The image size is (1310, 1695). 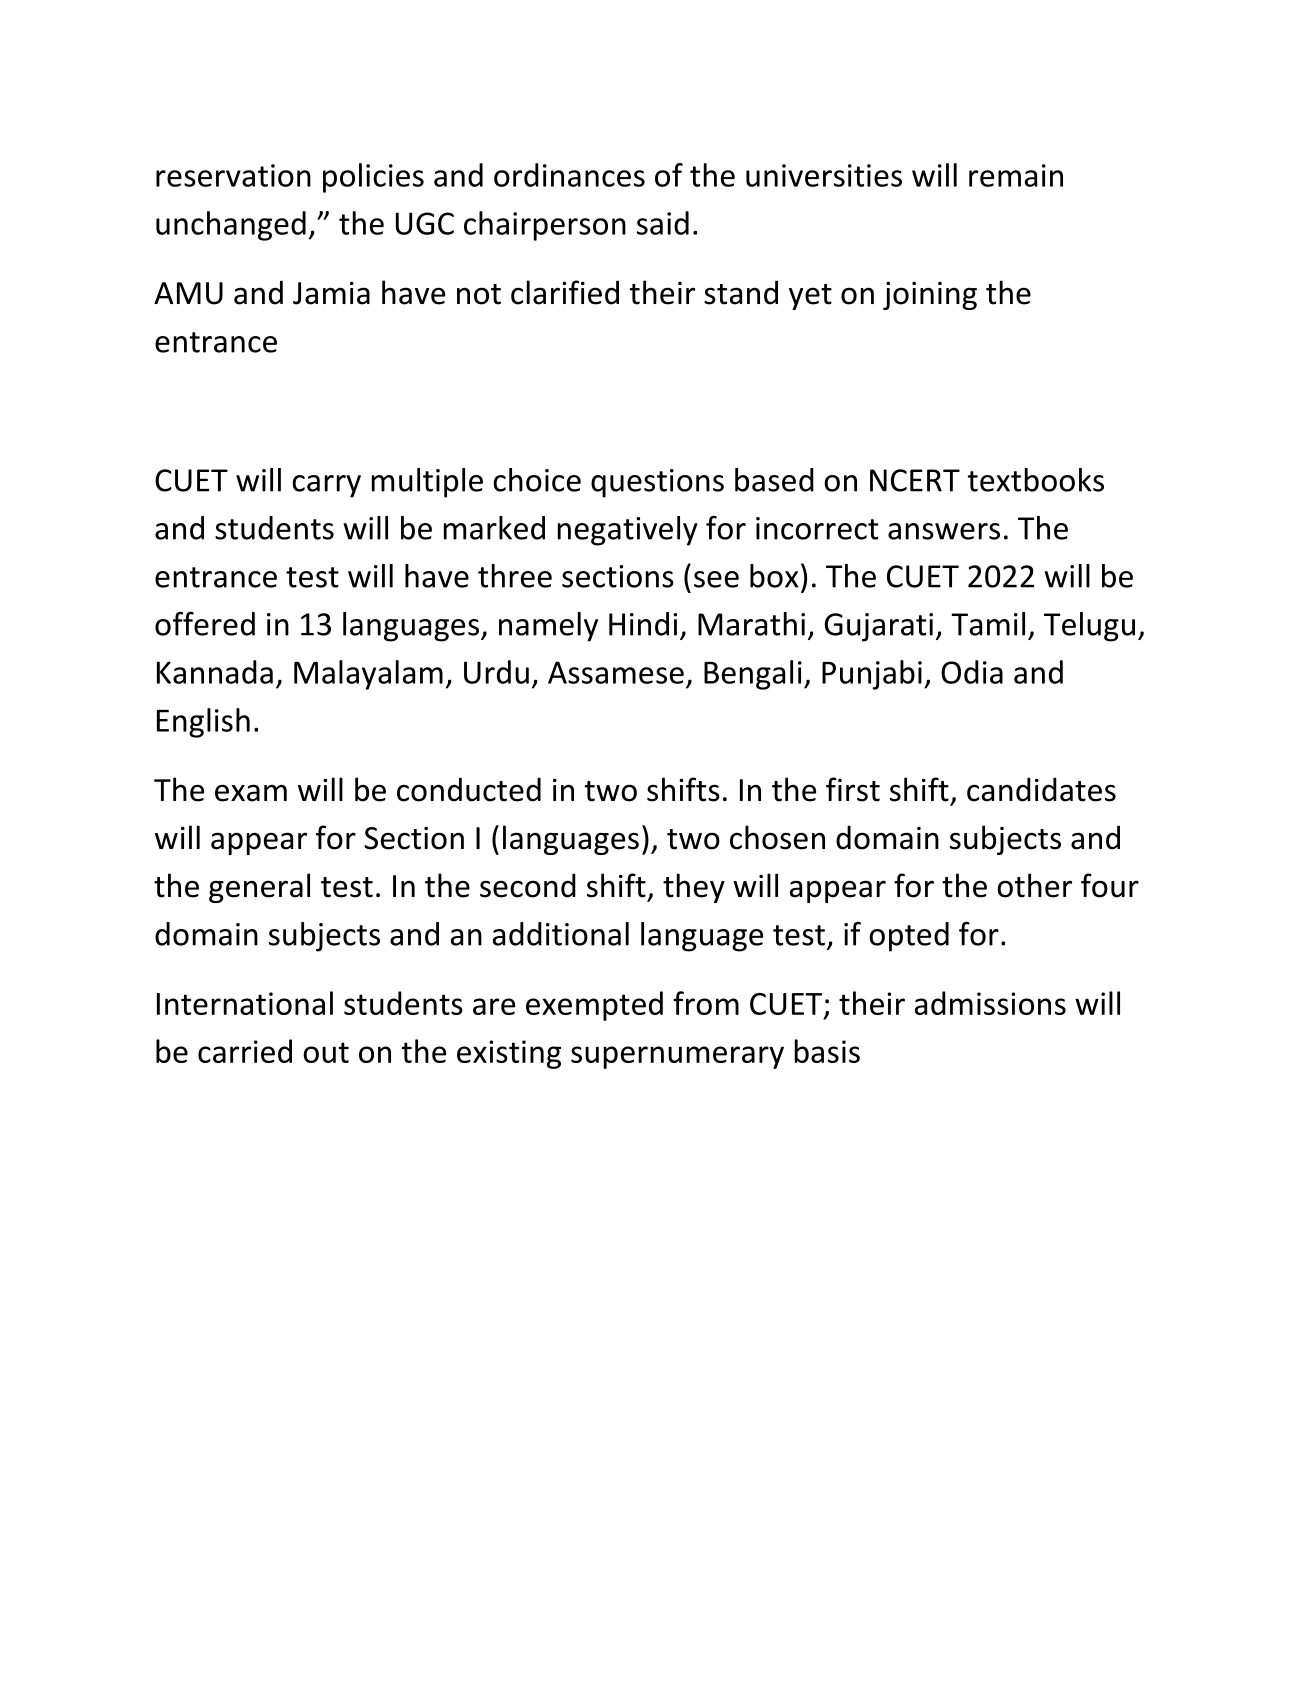 What do you see at coordinates (326, 1052) in the document?
I see `out` at bounding box center [326, 1052].
